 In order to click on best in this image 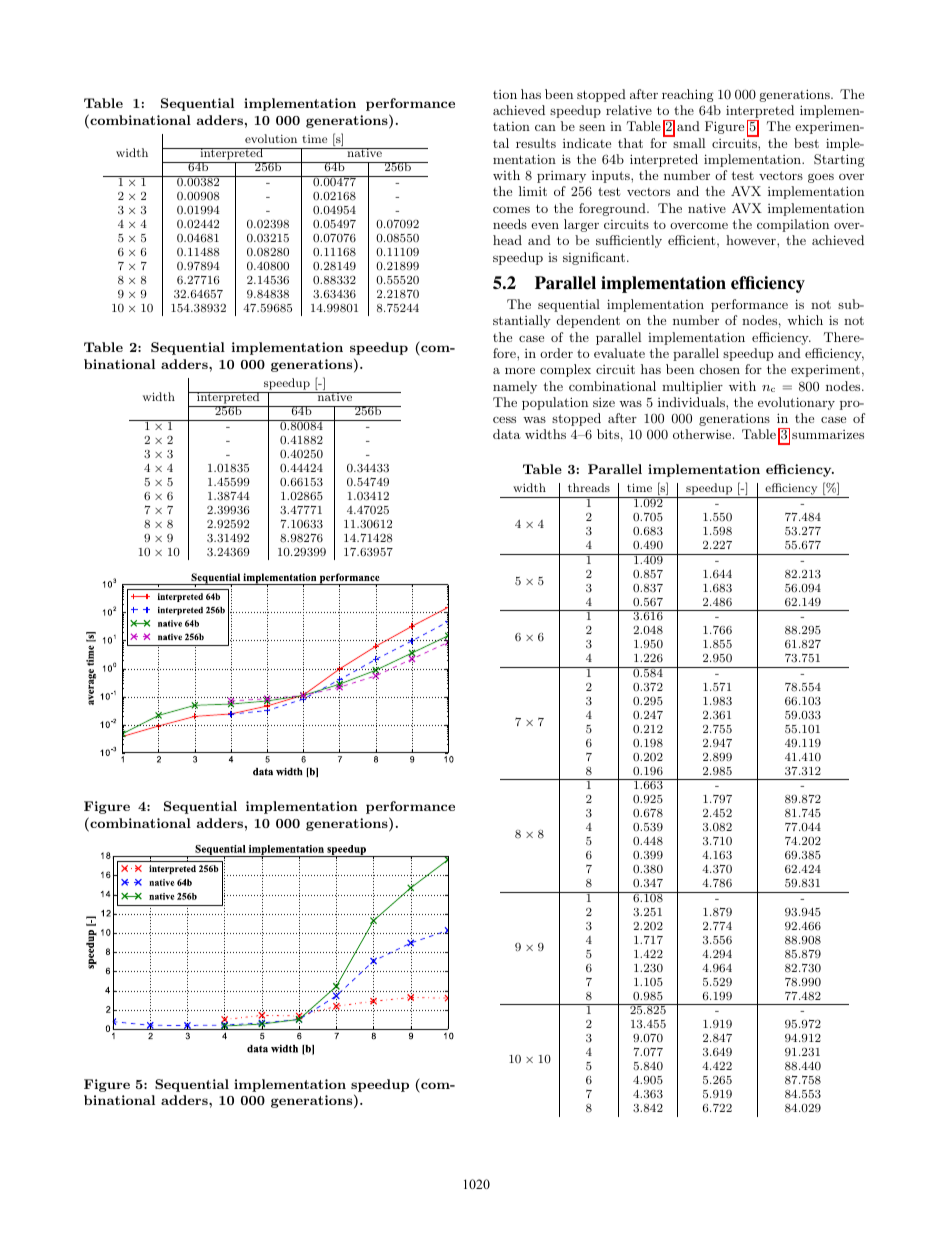, I will do `click(806, 143)`.
